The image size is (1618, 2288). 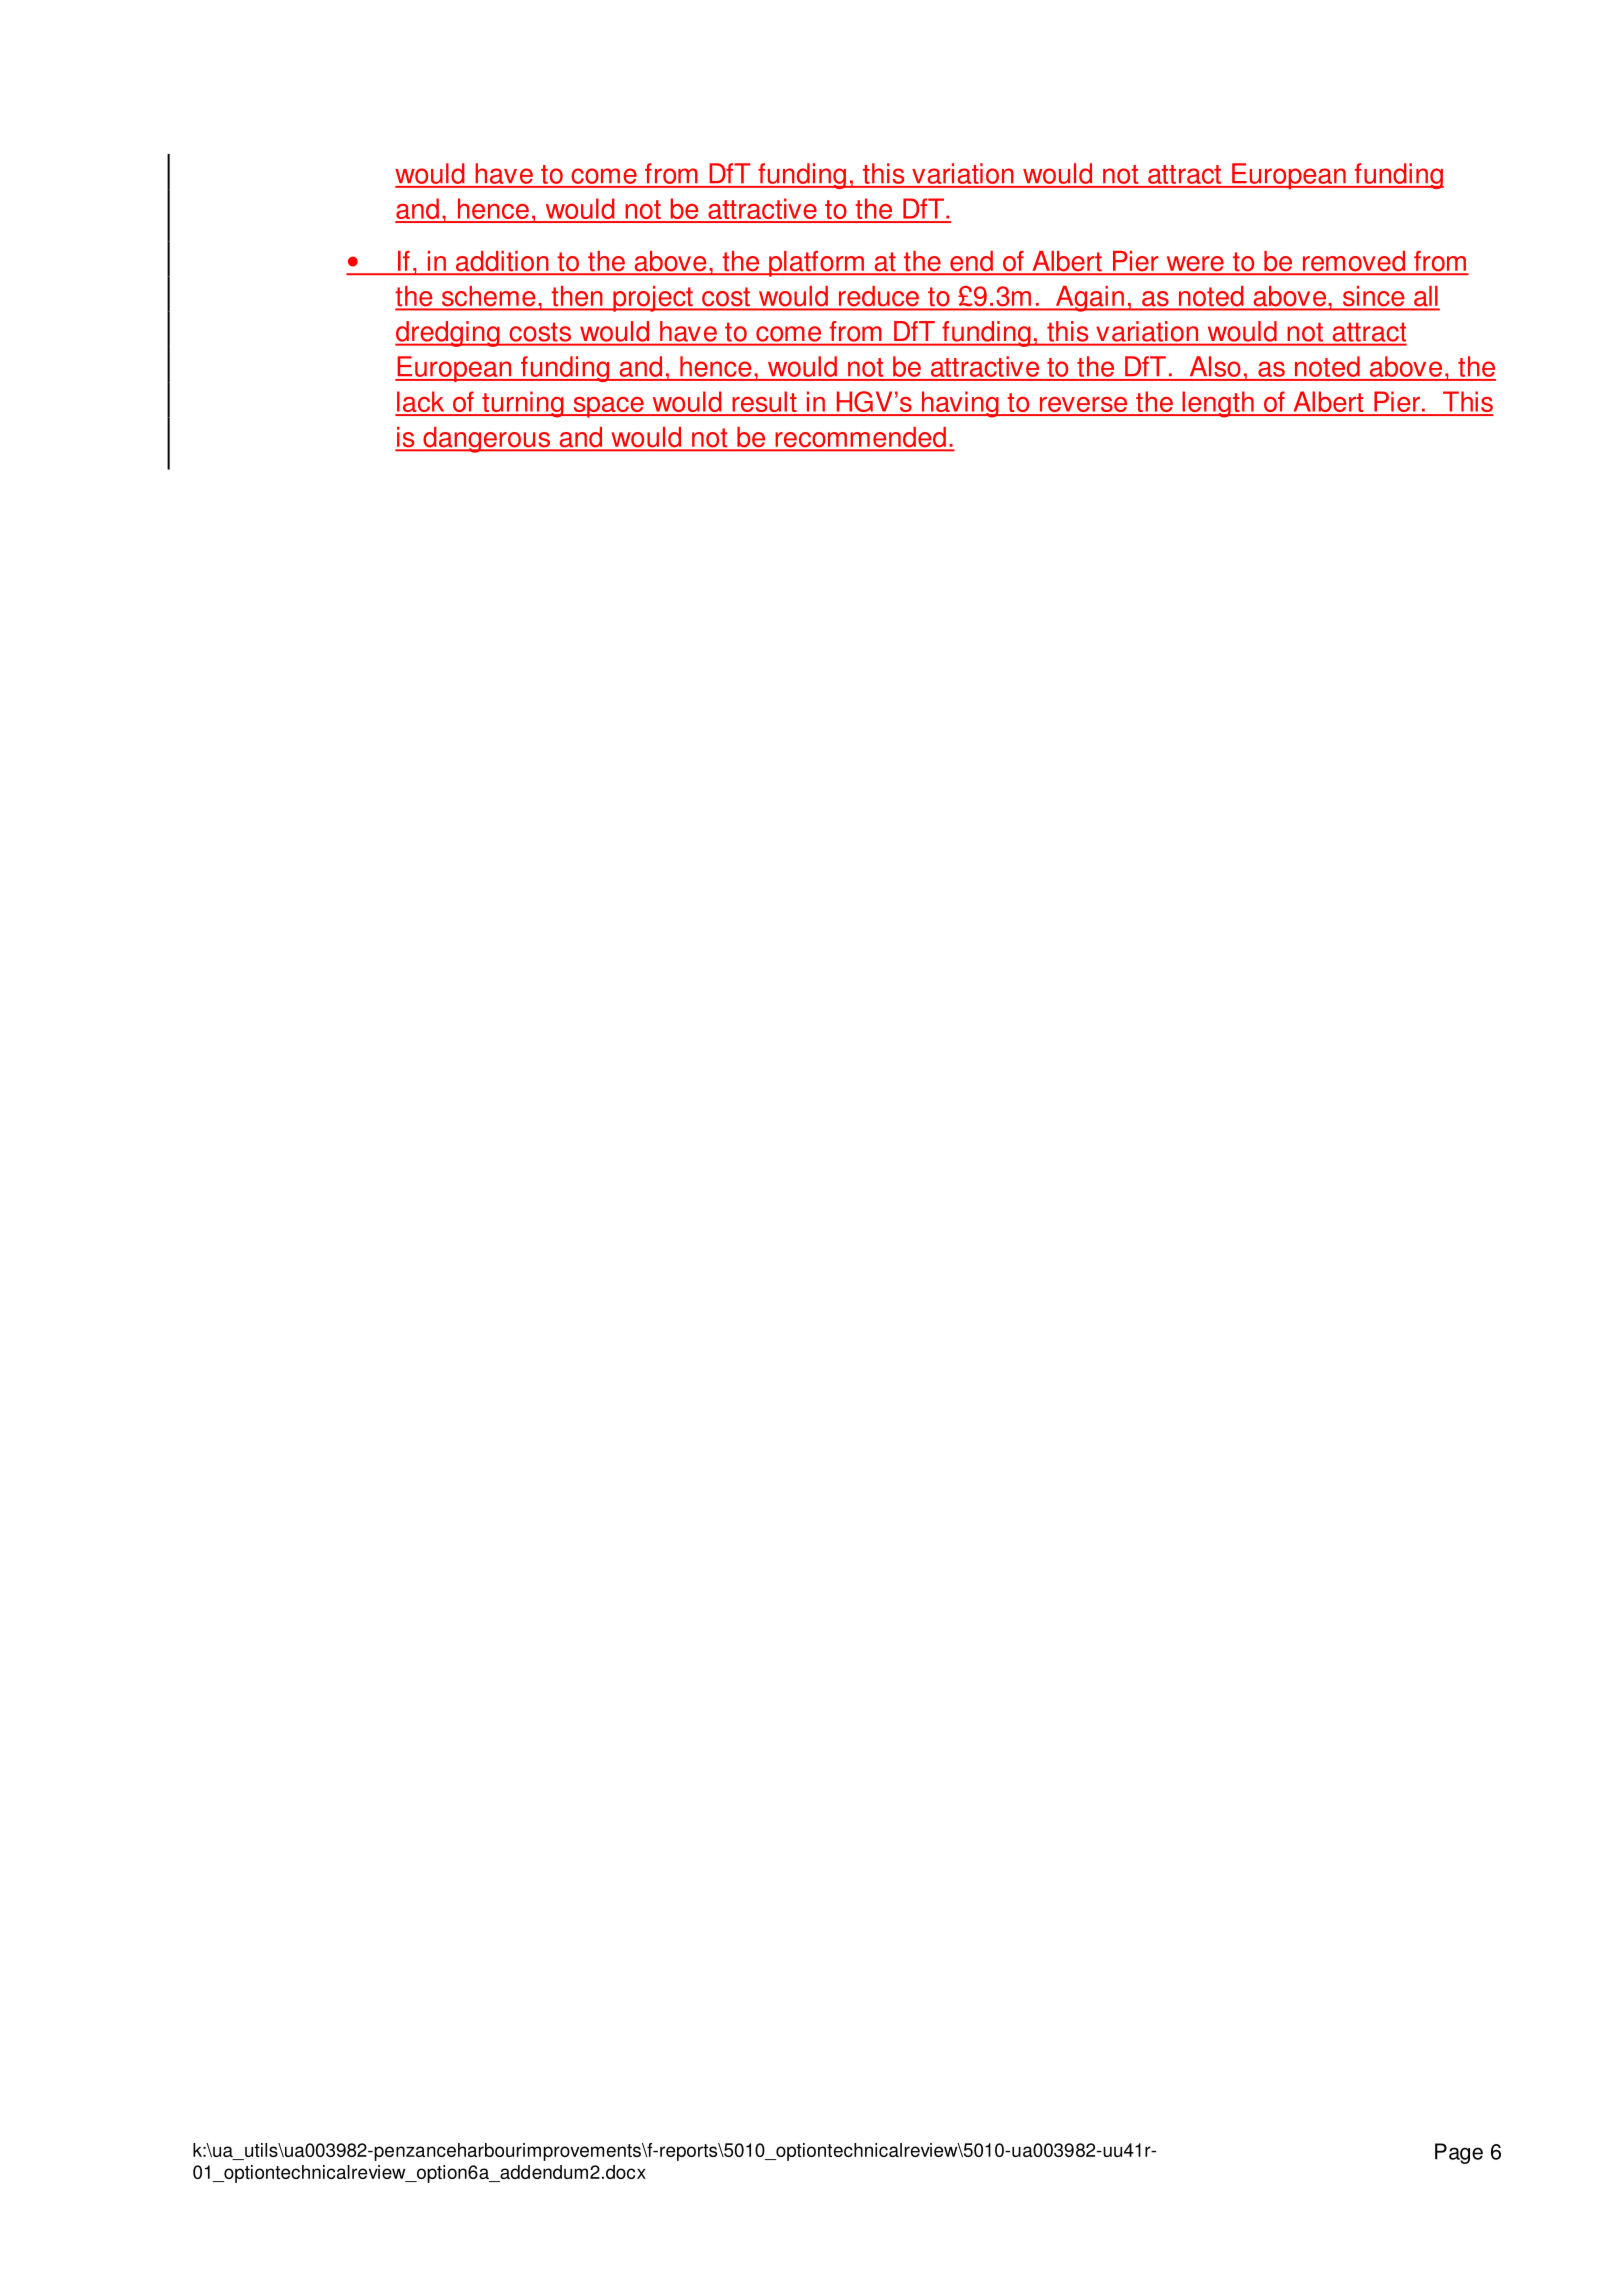 I want to click on having, so click(x=960, y=404).
